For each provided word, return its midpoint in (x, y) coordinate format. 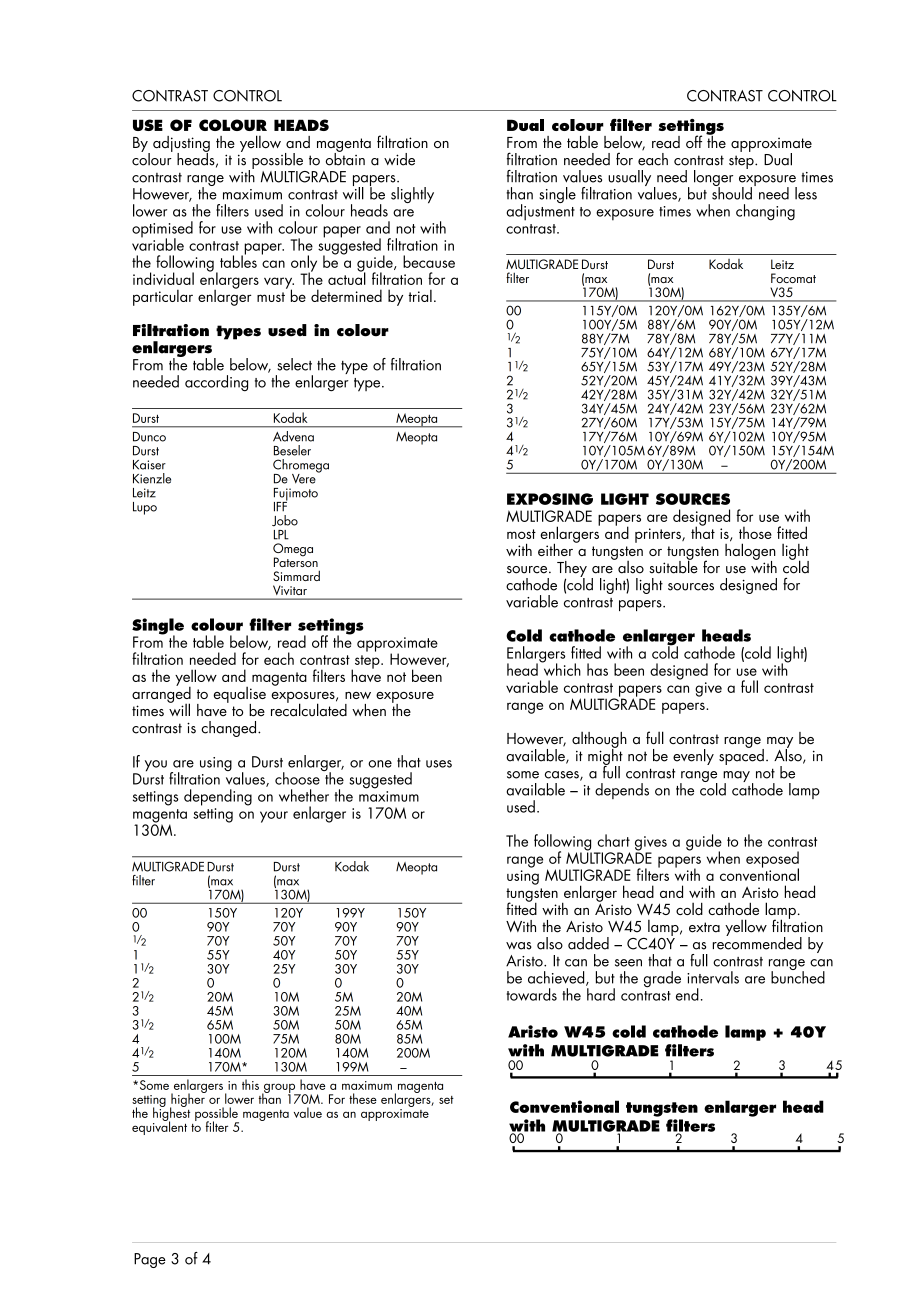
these (363, 1098)
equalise (239, 696)
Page (150, 1260)
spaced (741, 755)
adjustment (540, 211)
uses (439, 764)
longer (713, 179)
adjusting (181, 145)
